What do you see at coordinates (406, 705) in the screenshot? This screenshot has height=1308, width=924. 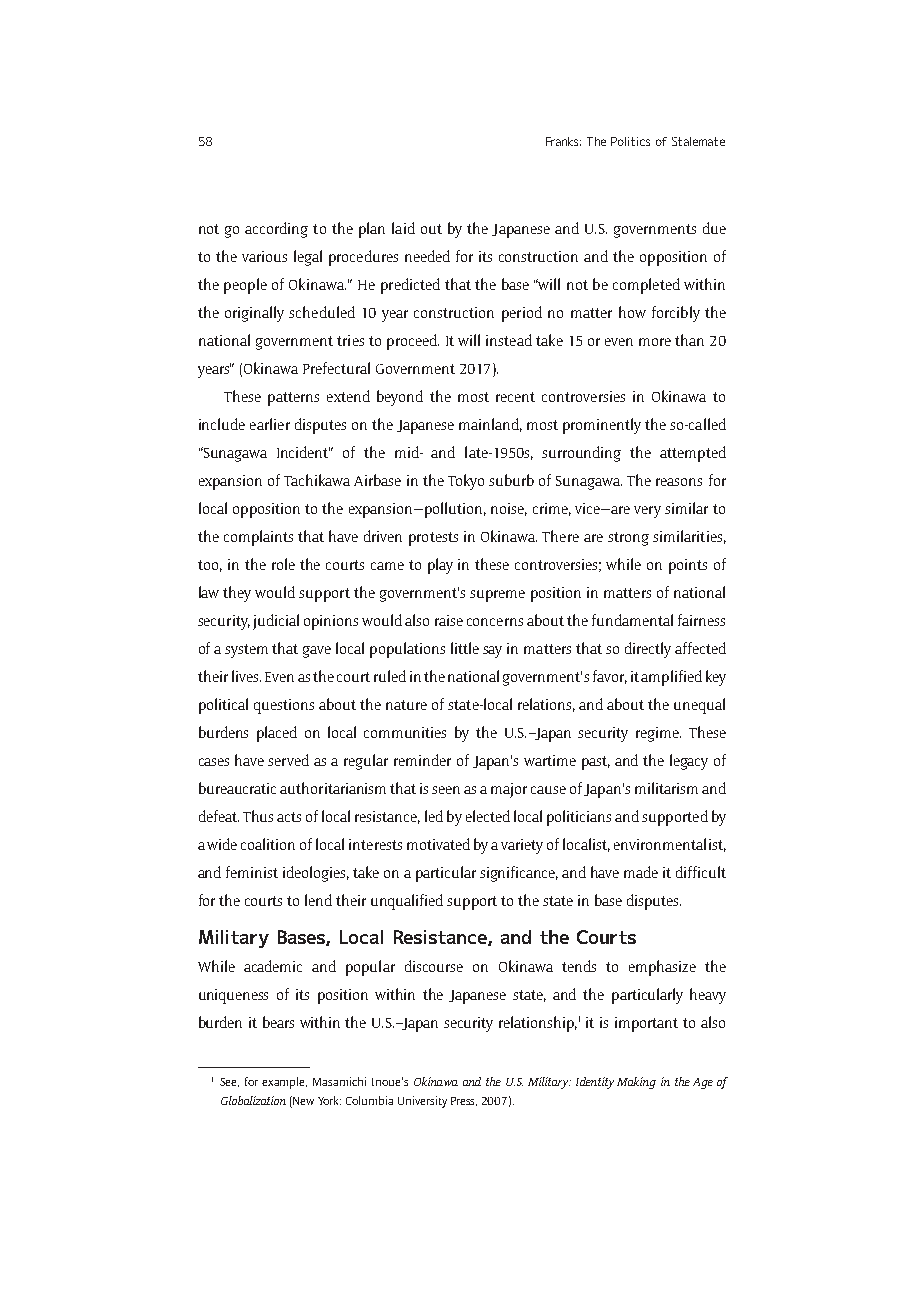 I see `nature` at bounding box center [406, 705].
